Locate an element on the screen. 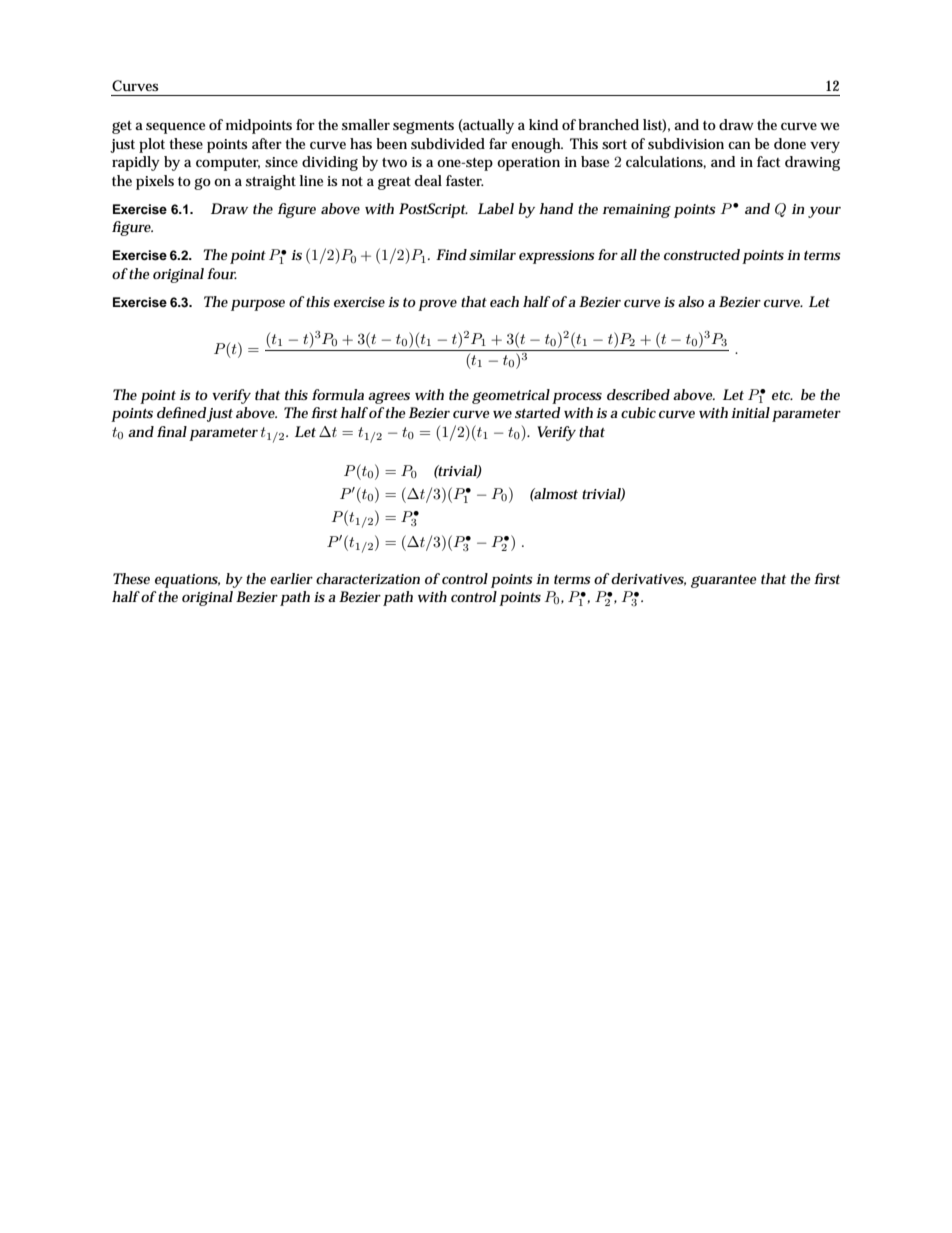 This screenshot has width=952, height=1233. two is located at coordinates (394, 162).
